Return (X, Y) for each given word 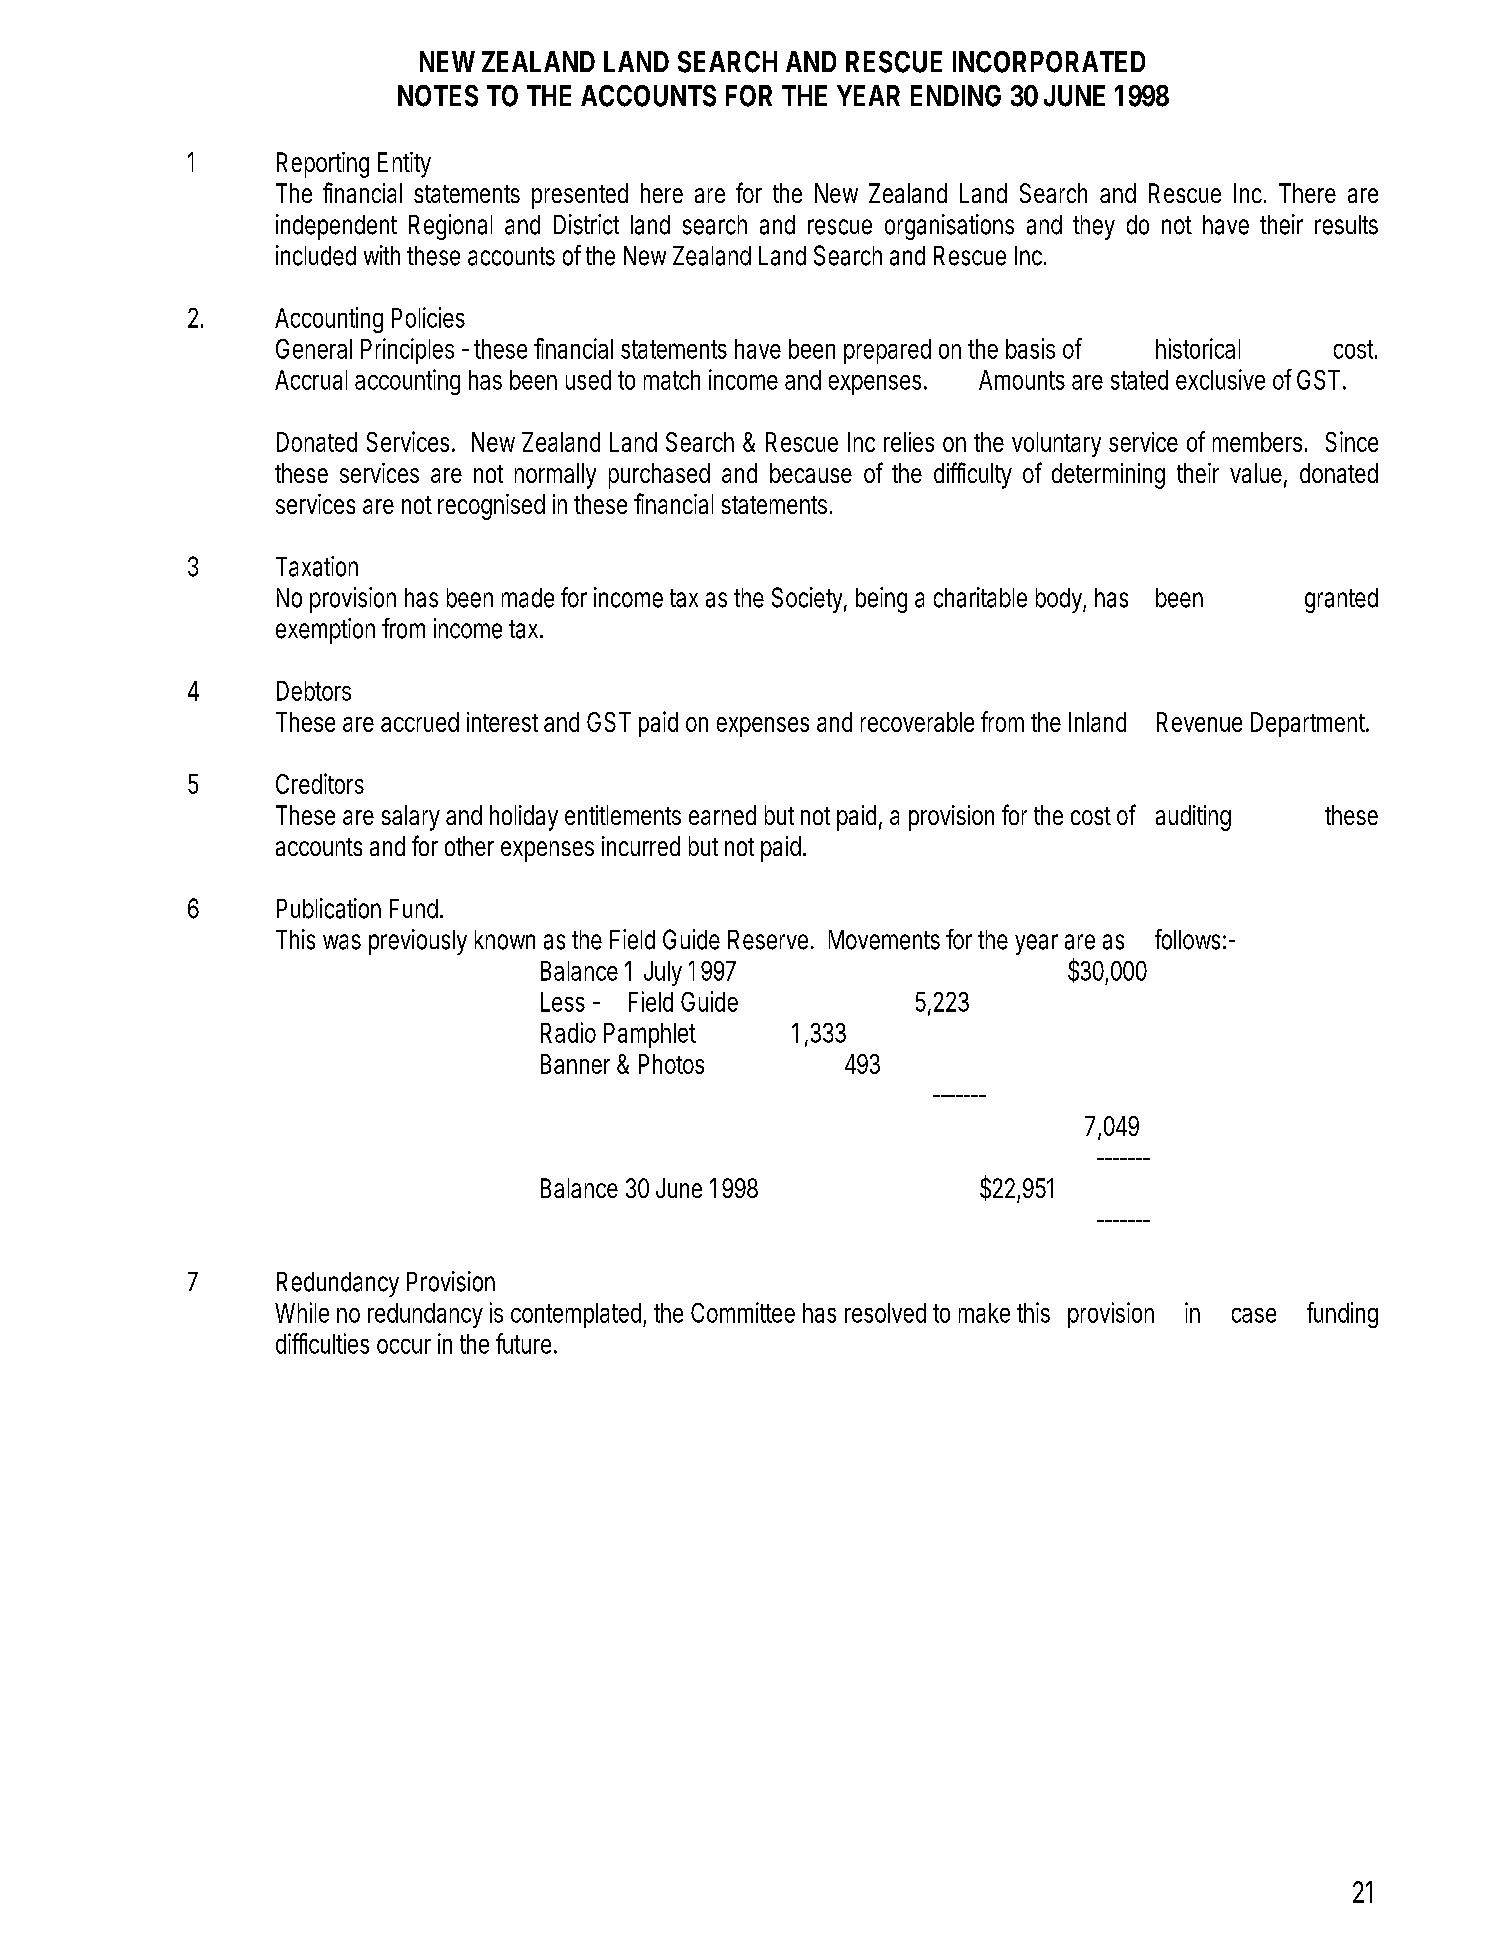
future (526, 1343)
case (1254, 1315)
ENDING (956, 96)
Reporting (323, 165)
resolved (885, 1313)
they (1094, 227)
